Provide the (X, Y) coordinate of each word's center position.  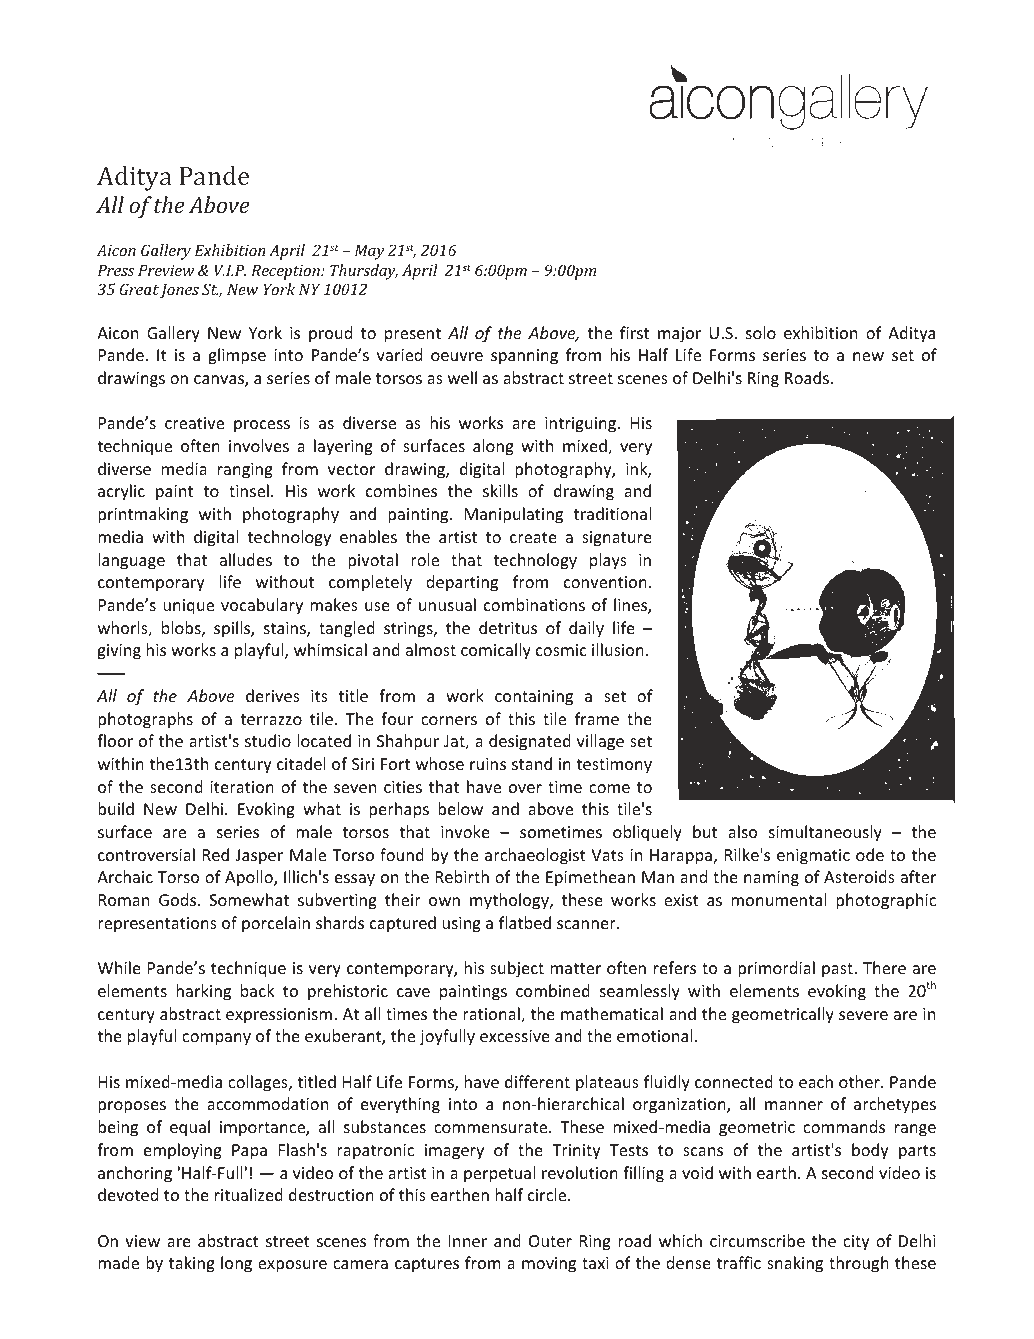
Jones (179, 290)
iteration (242, 787)
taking (192, 1264)
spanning (524, 357)
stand (532, 763)
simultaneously (825, 833)
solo (761, 332)
